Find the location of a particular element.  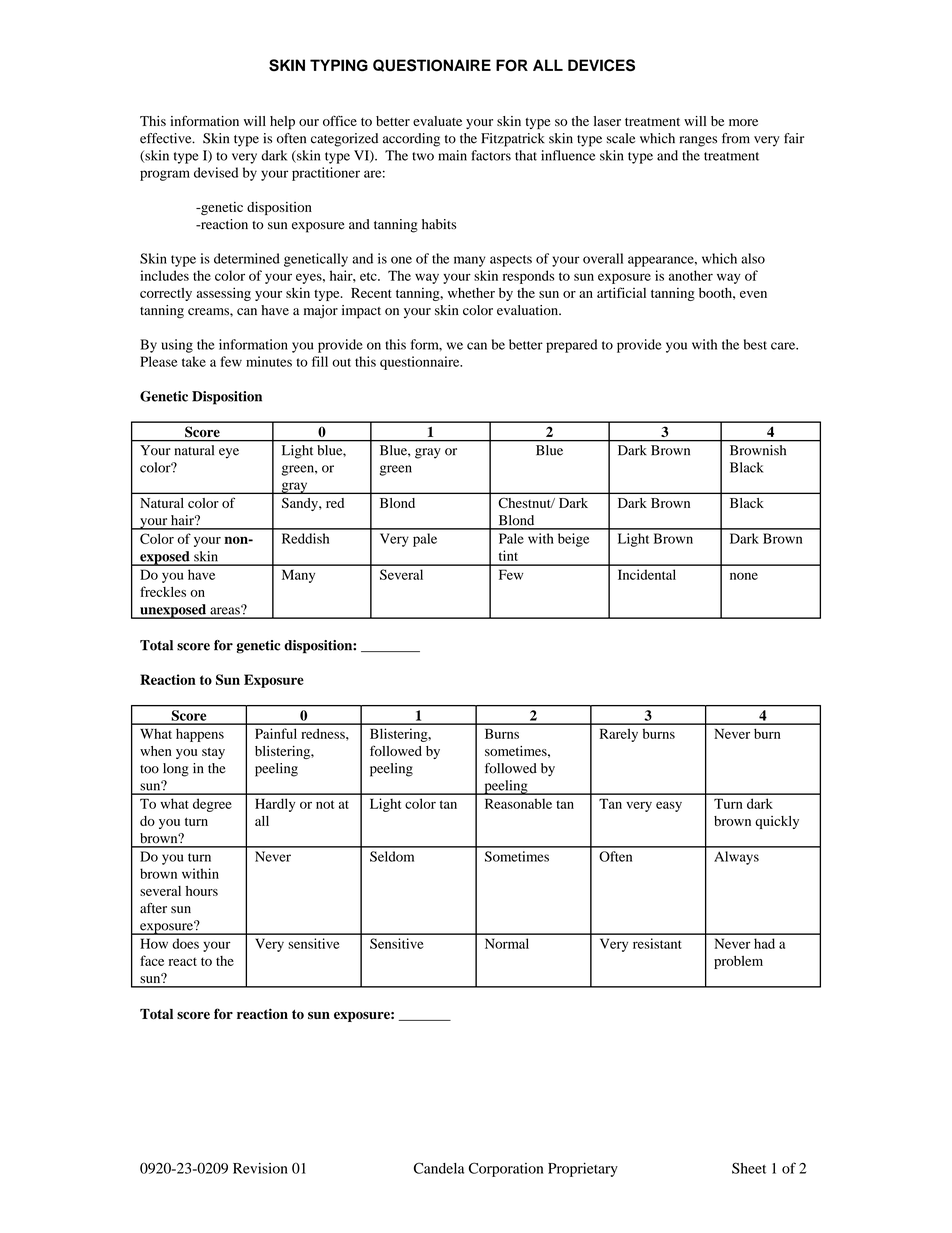

Reasonable is located at coordinates (518, 803).
